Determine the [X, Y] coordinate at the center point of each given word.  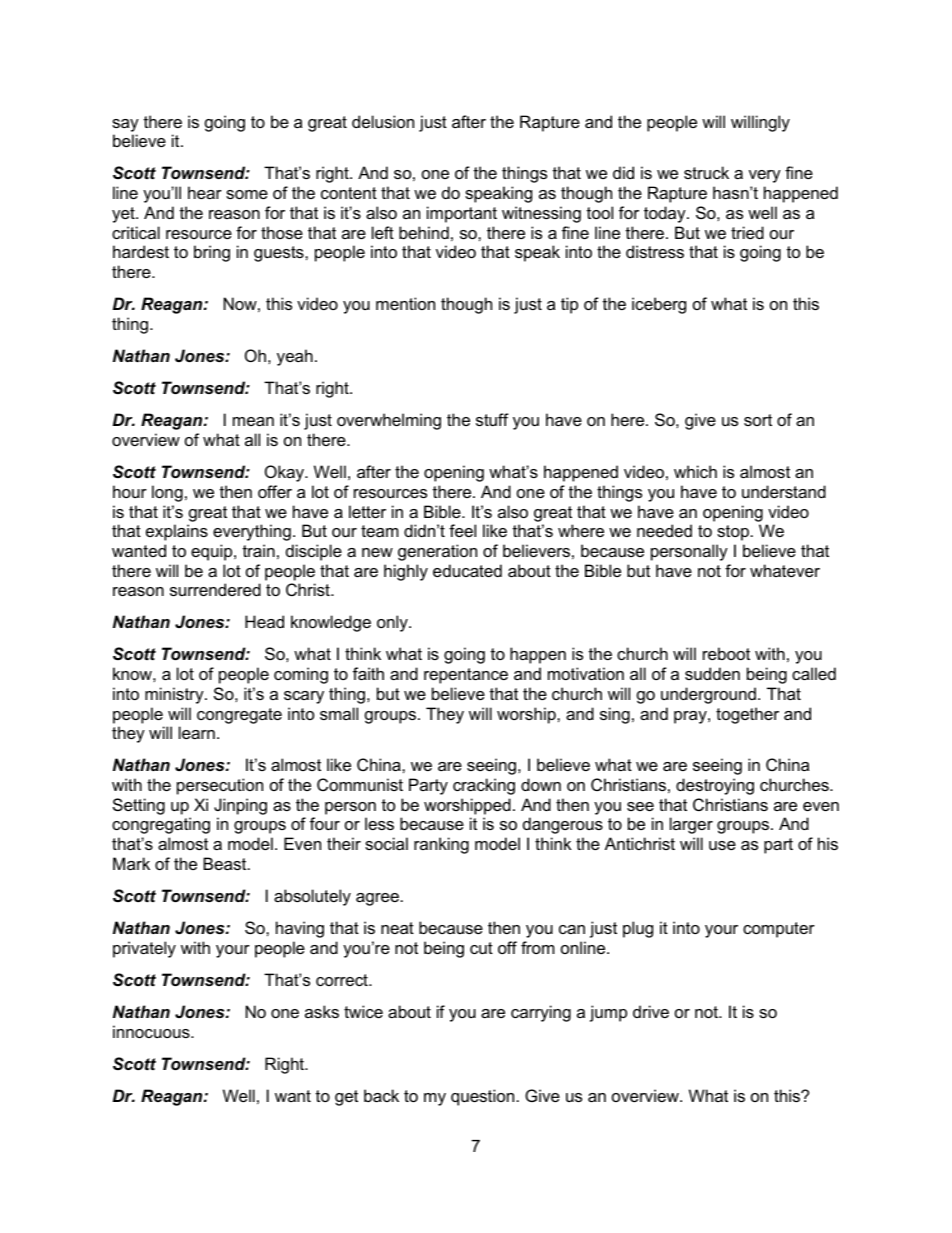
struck [706, 172]
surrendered [215, 589]
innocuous [152, 1031]
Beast [226, 863]
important [462, 214]
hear [205, 192]
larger [691, 825]
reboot [726, 653]
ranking [441, 845]
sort [758, 420]
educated [467, 570]
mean [253, 421]
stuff [492, 419]
